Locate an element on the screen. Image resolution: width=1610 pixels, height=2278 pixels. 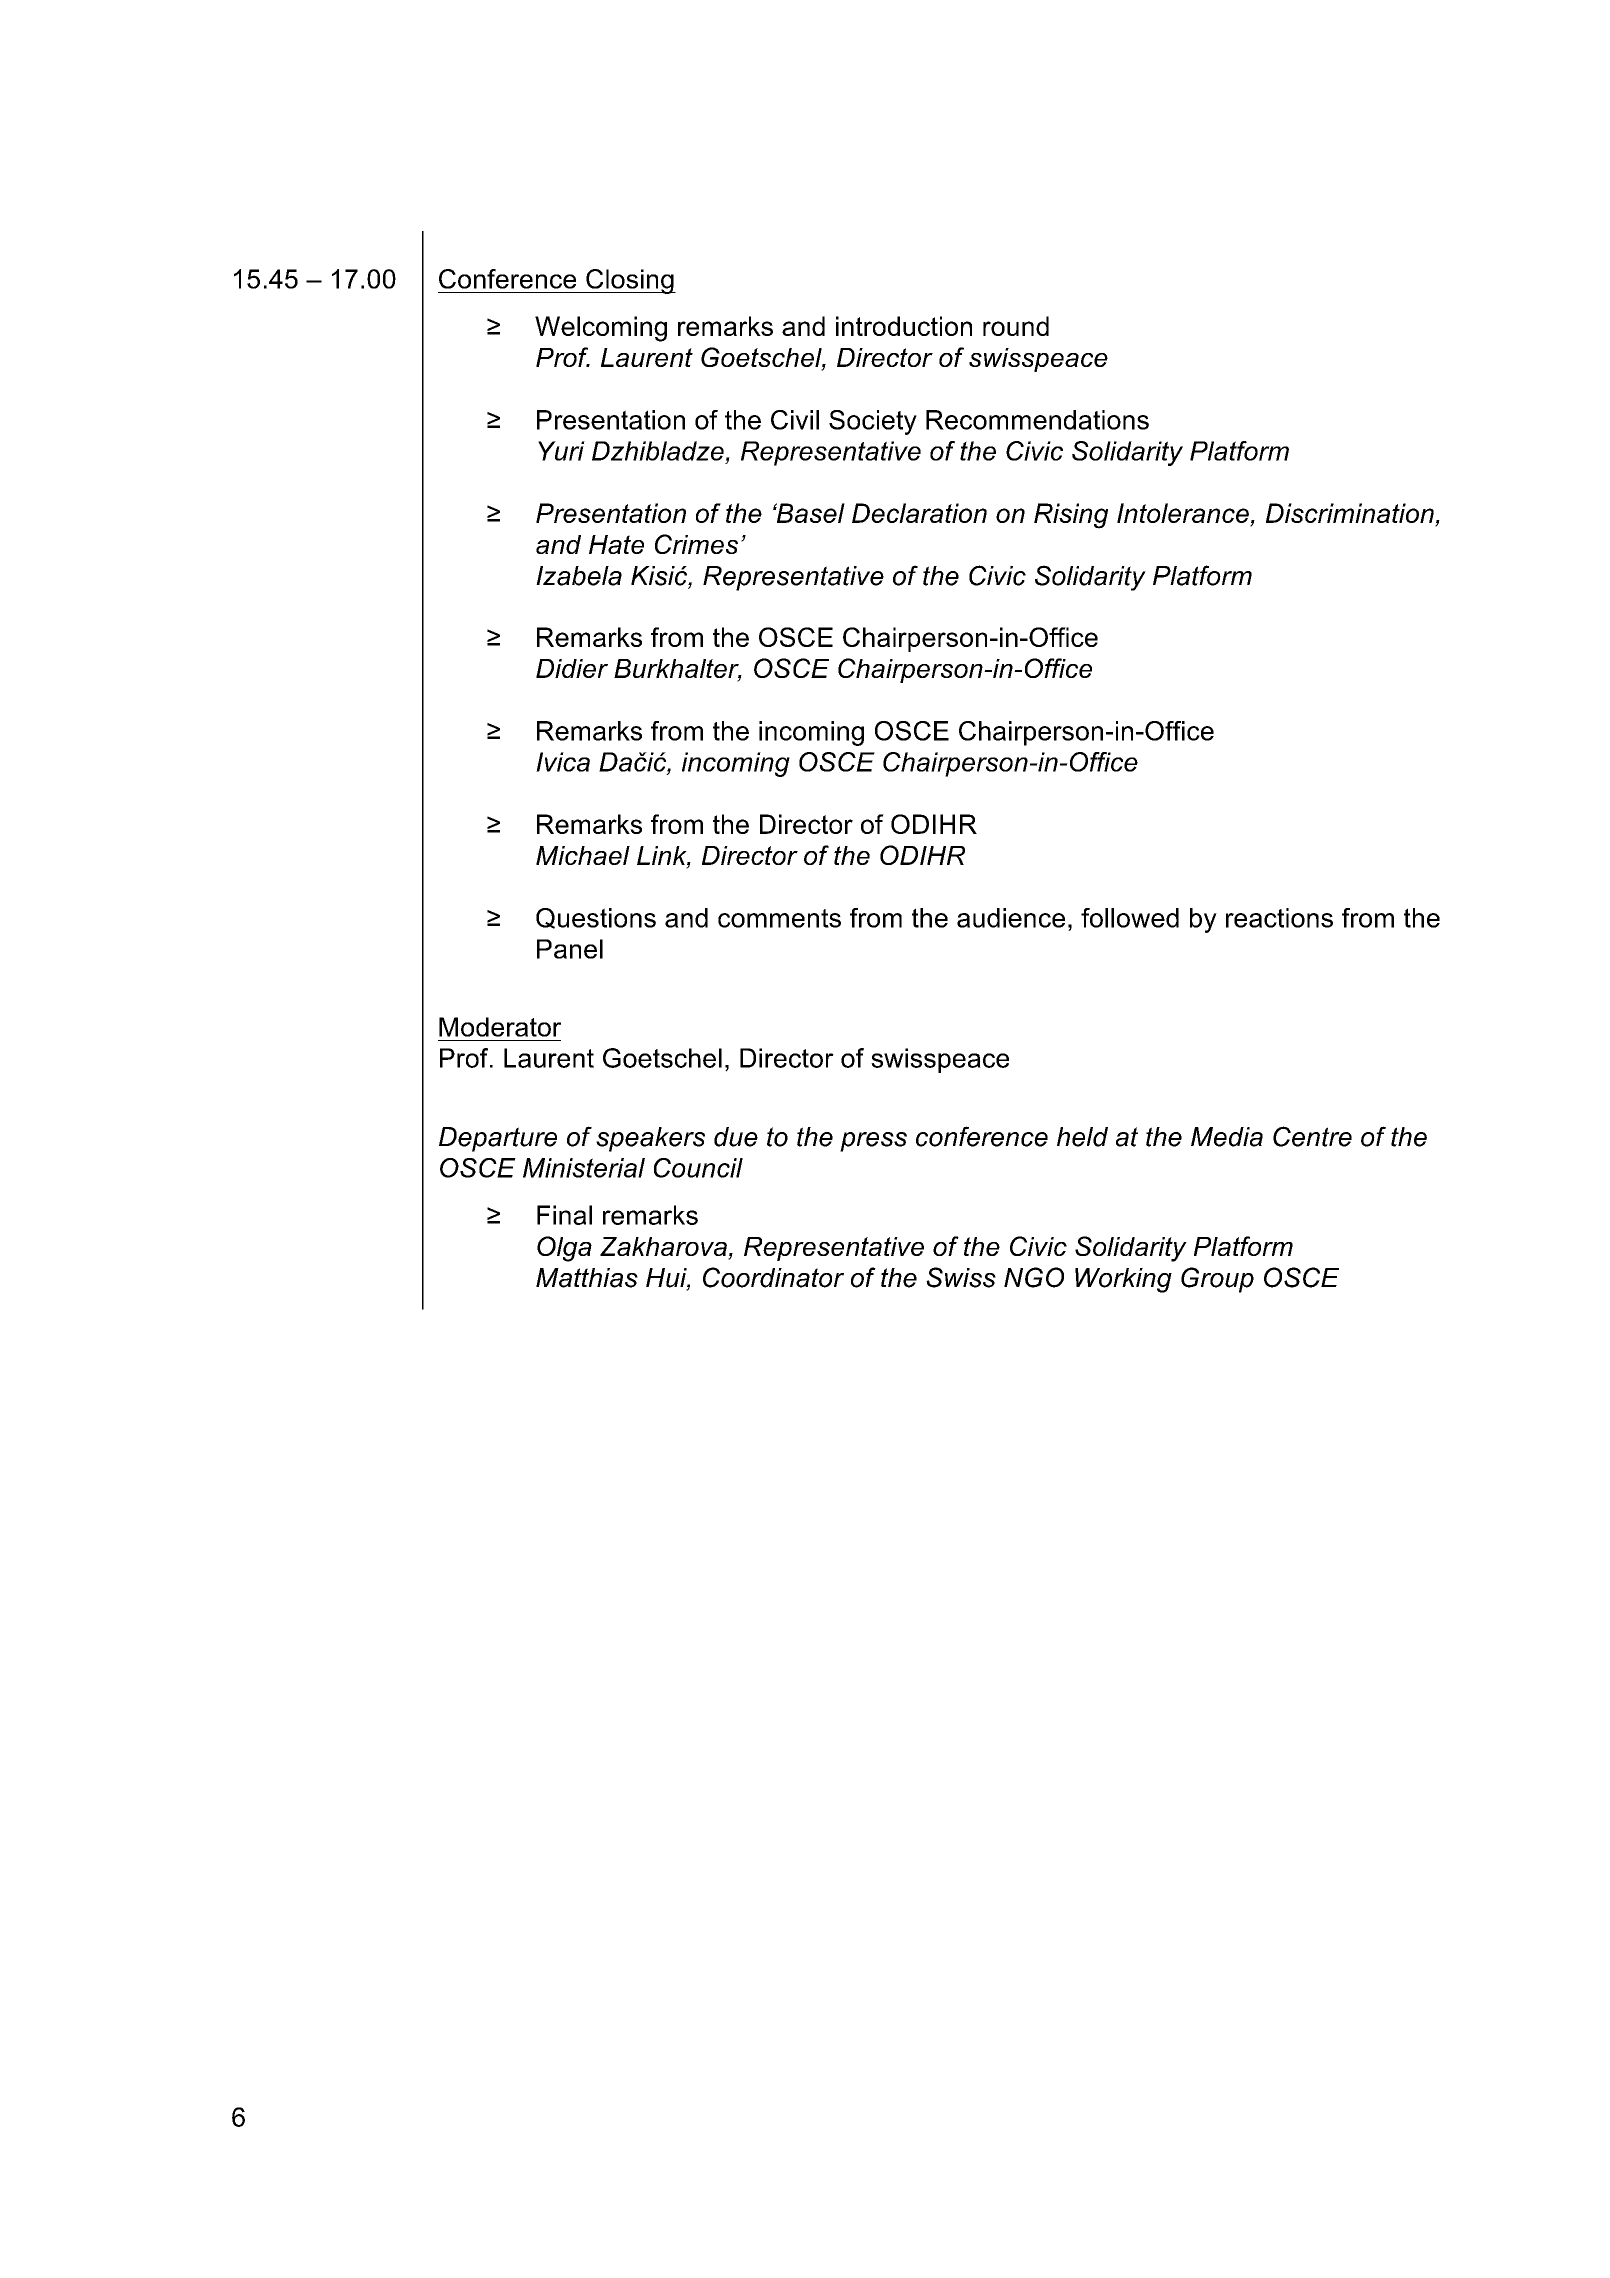
Didier is located at coordinates (572, 668).
